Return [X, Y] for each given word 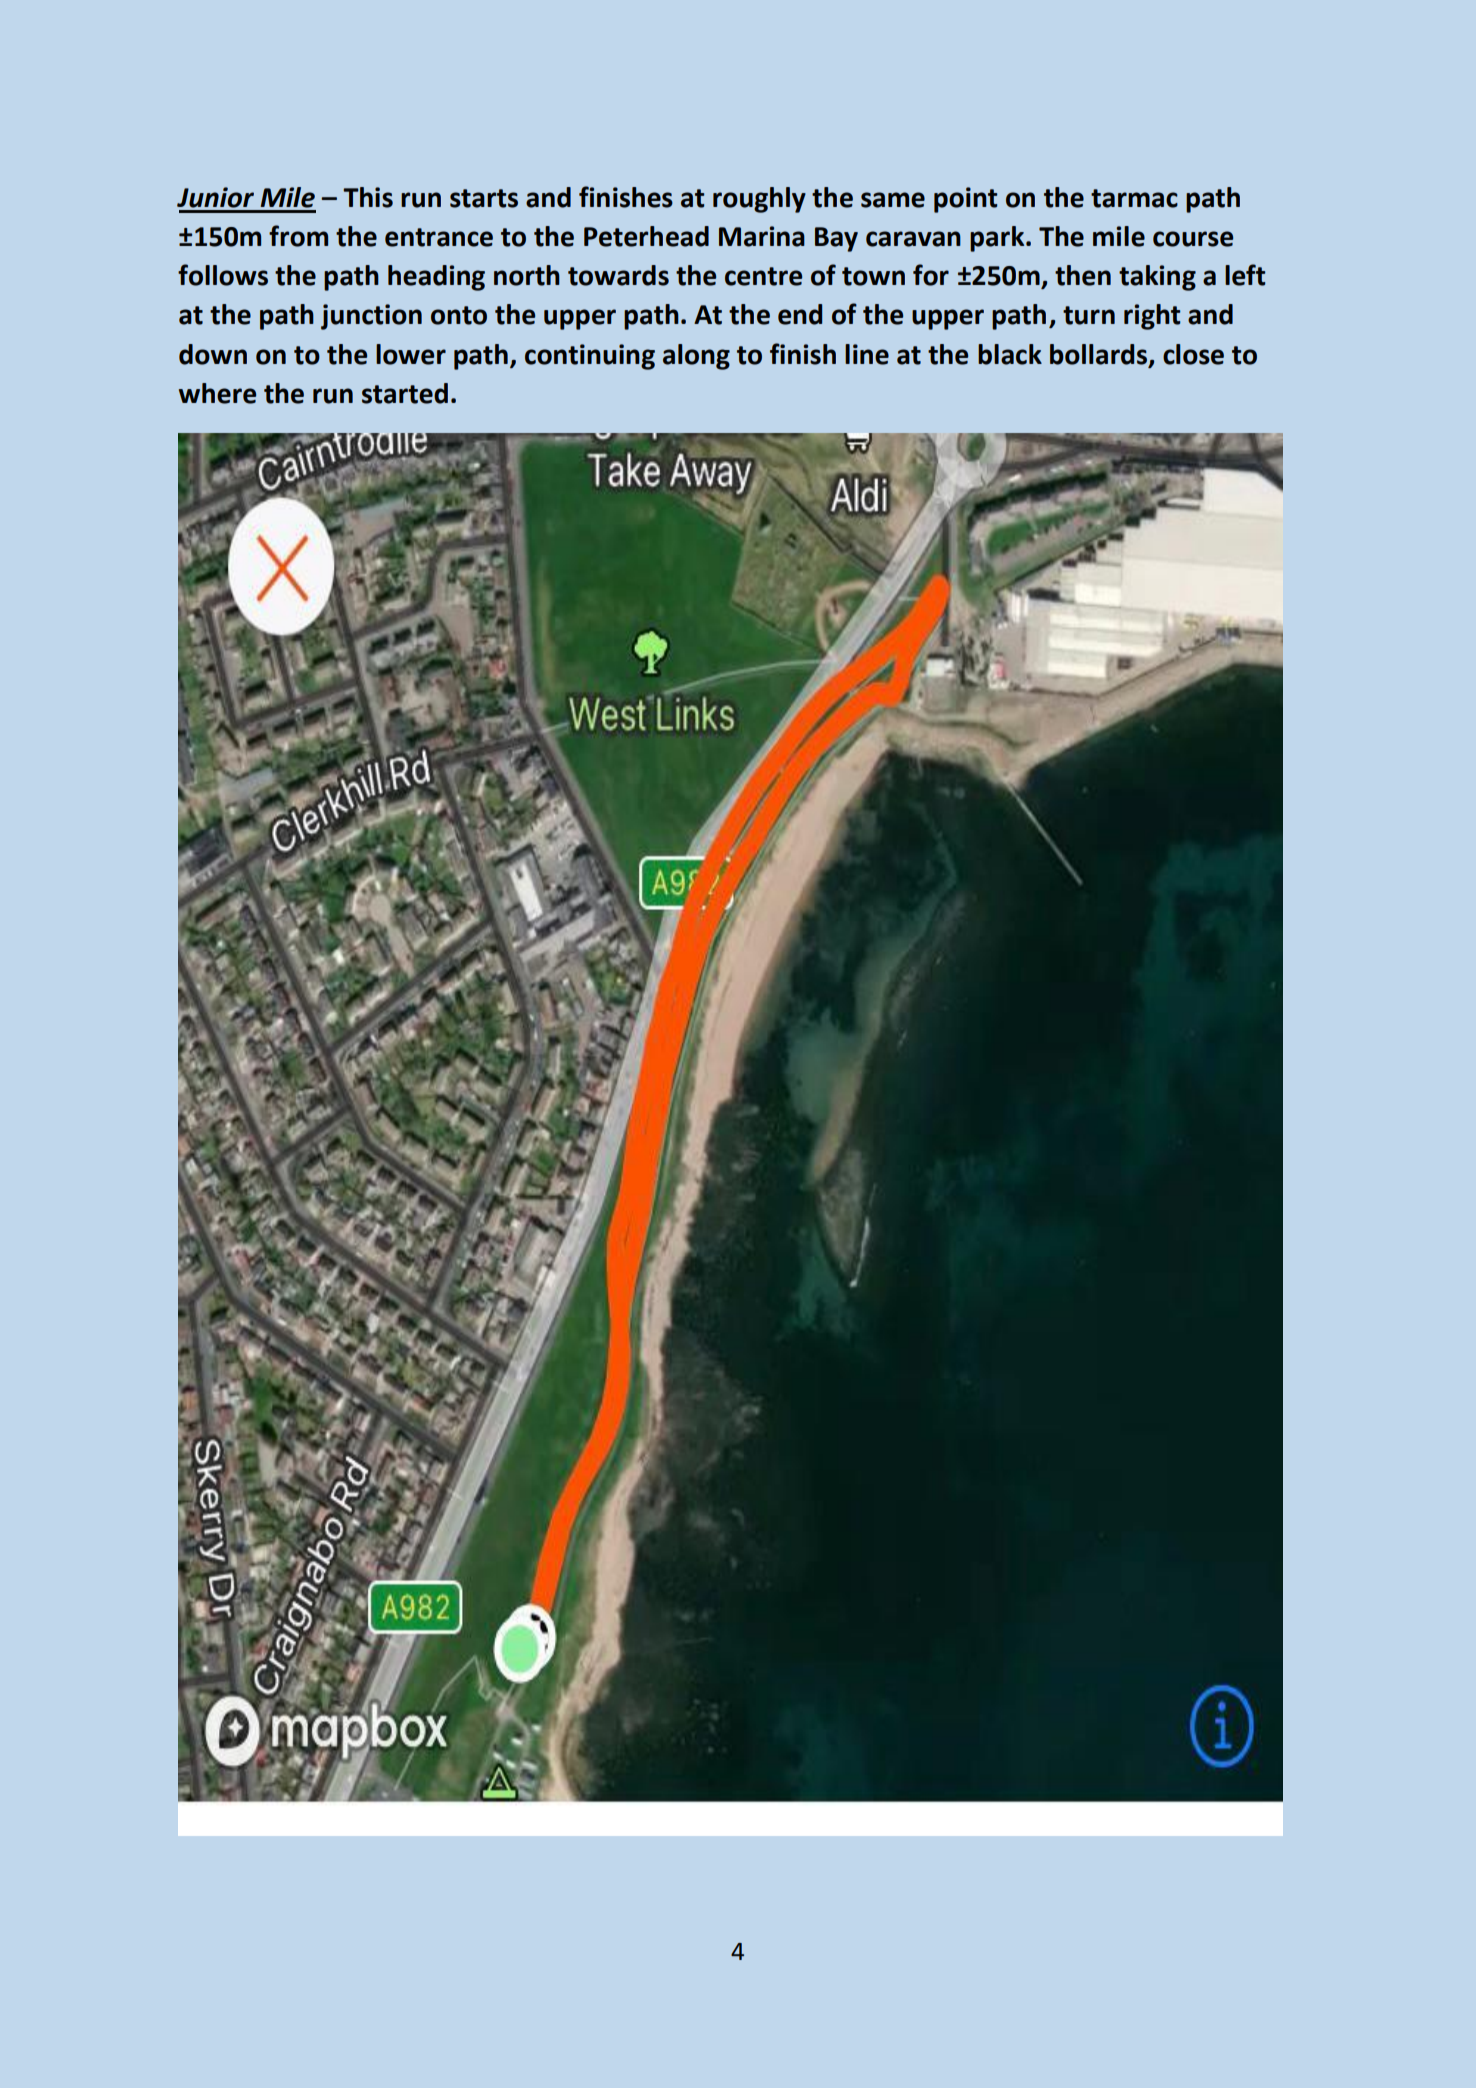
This [368, 197]
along [696, 357]
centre [763, 276]
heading [436, 278]
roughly [759, 200]
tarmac [1134, 198]
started [405, 393]
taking [1157, 278]
